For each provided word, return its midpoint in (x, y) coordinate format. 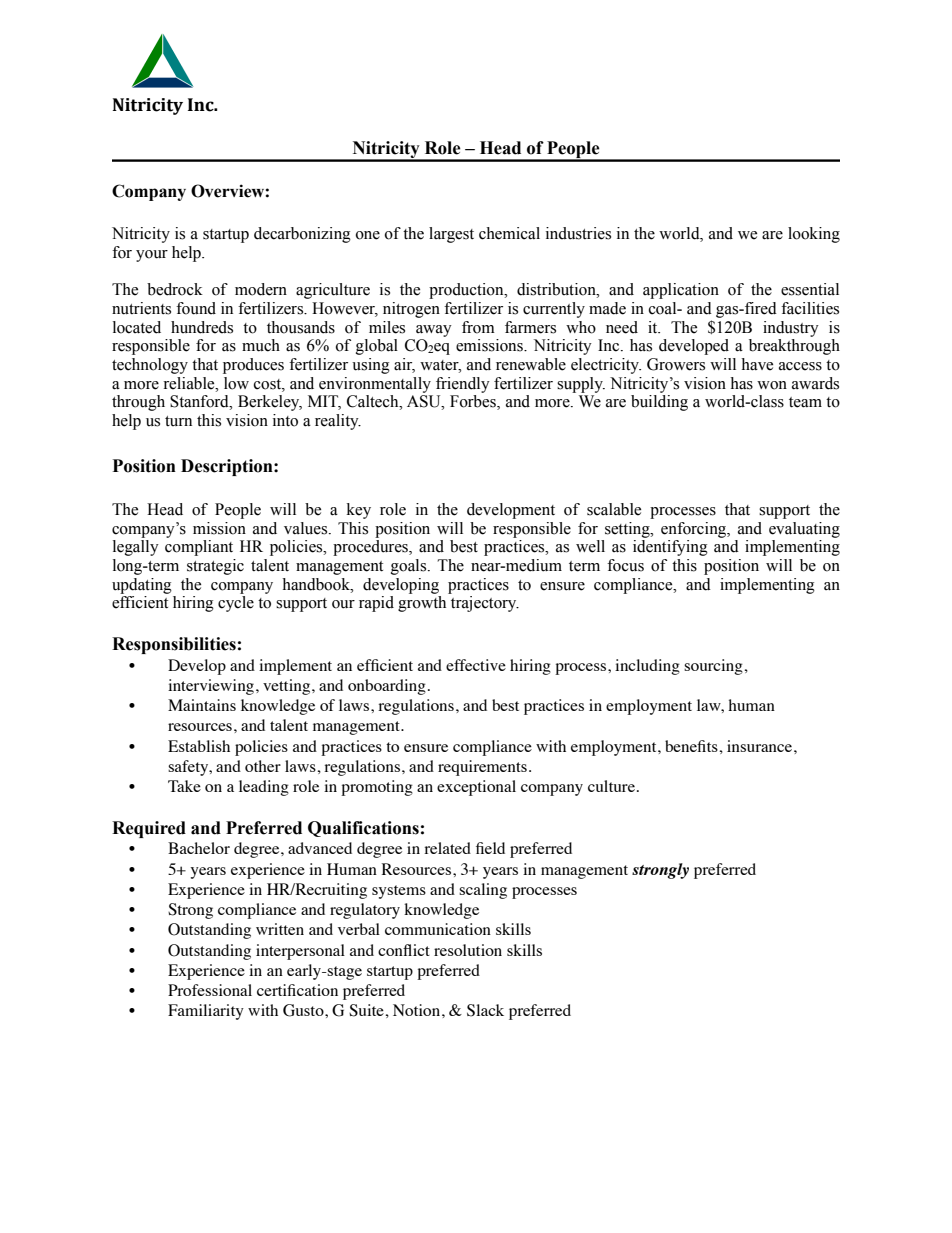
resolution (468, 950)
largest (451, 235)
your (152, 256)
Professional (210, 990)
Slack (485, 1010)
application (681, 291)
